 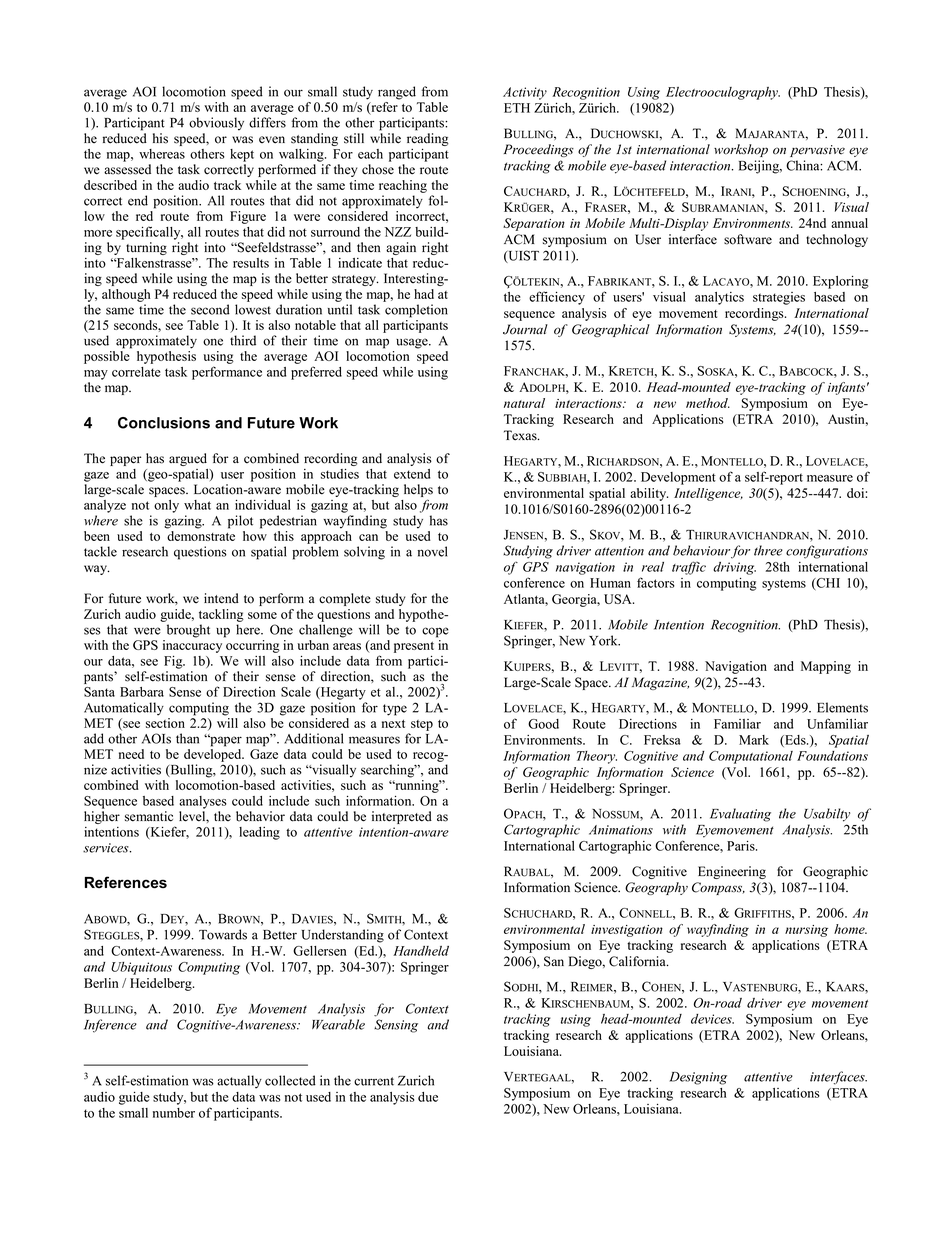 I want to click on pervasive, so click(x=817, y=151).
